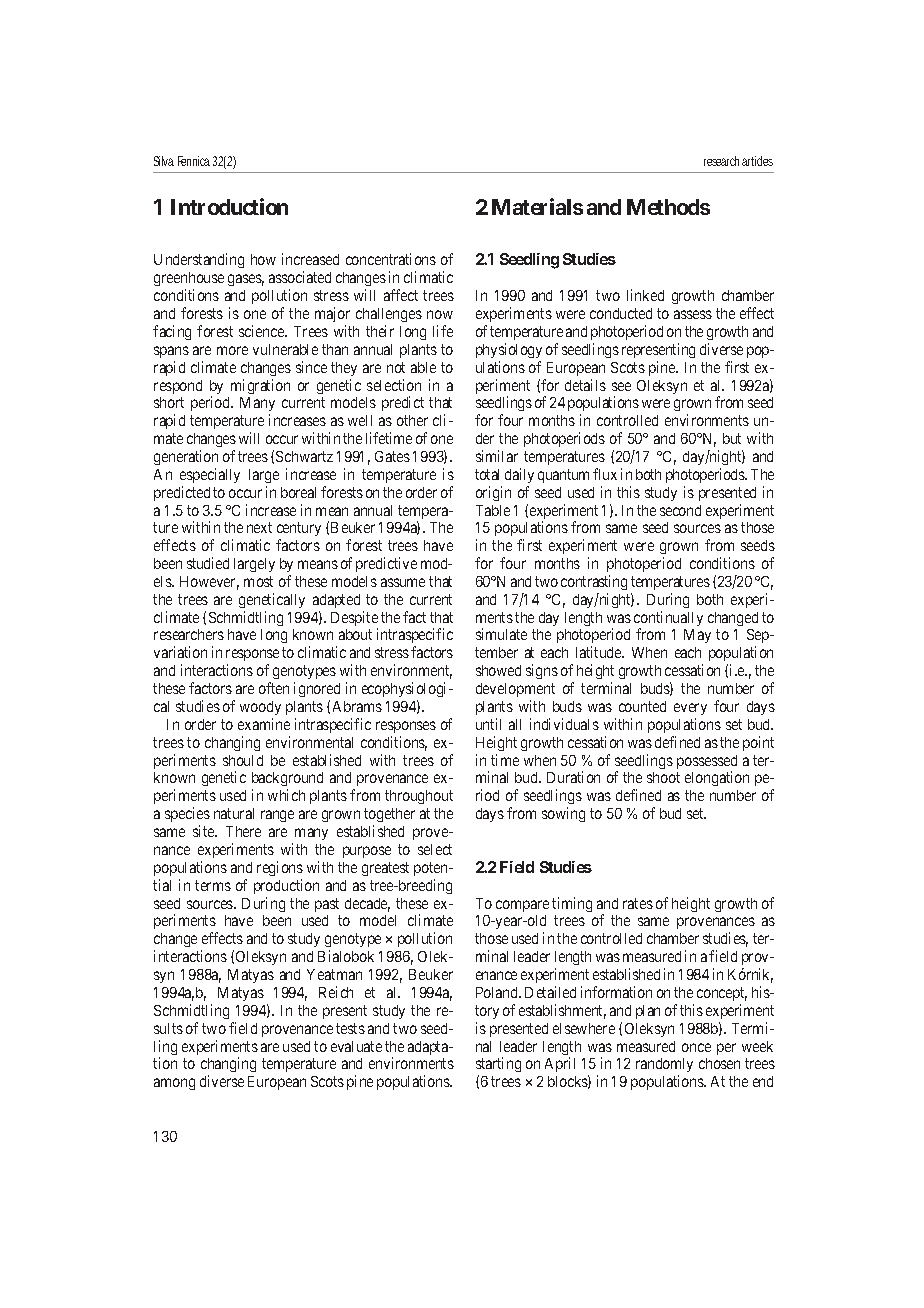  I want to click on showed, so click(498, 670).
